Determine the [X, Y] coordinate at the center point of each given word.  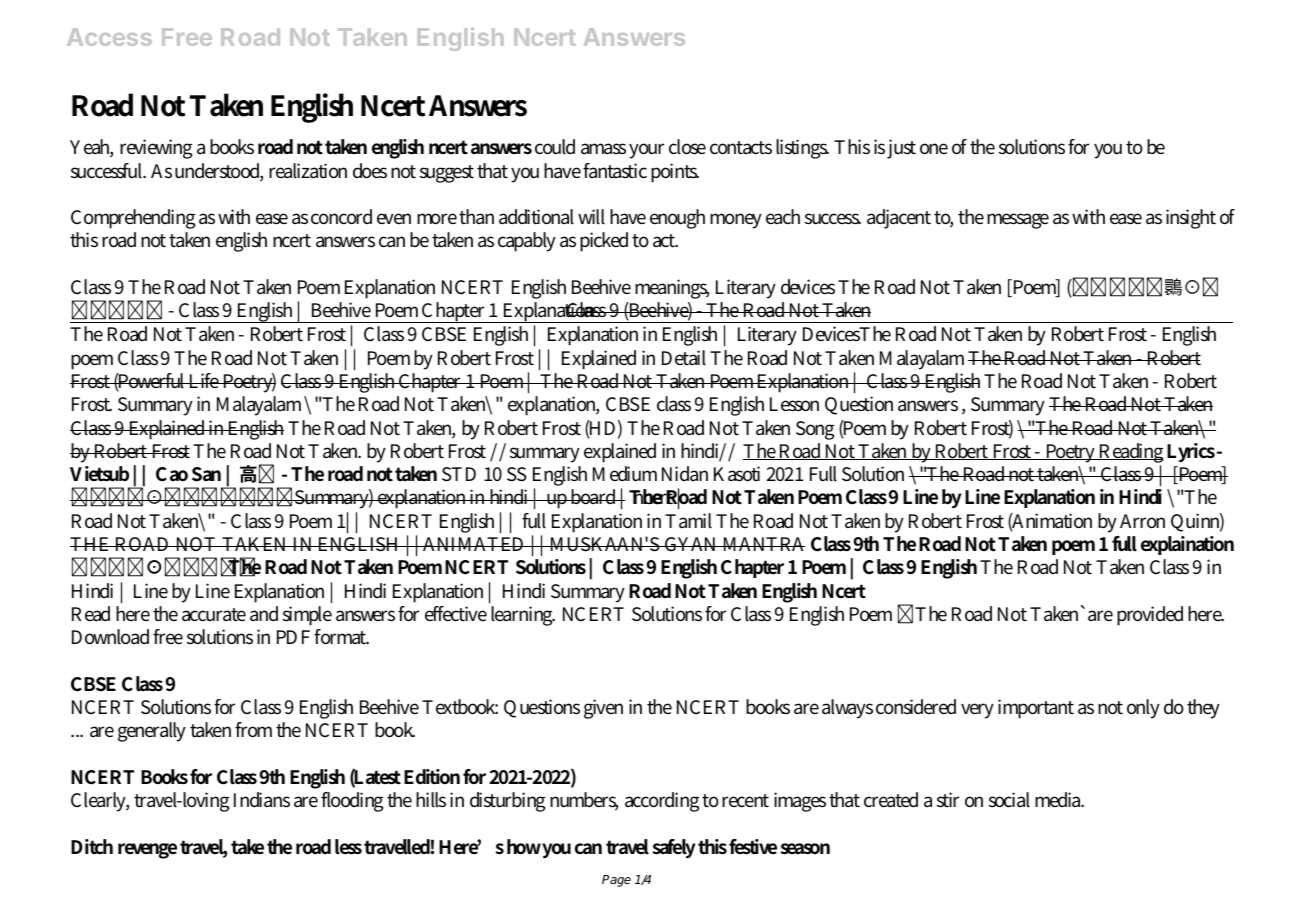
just [901, 149]
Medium [625, 474]
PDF [293, 637]
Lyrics [1191, 452]
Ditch [92, 847]
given [603, 709]
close [687, 147]
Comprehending [133, 219]
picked [604, 242]
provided [1150, 616]
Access [109, 37]
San [206, 474]
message [1018, 221]
